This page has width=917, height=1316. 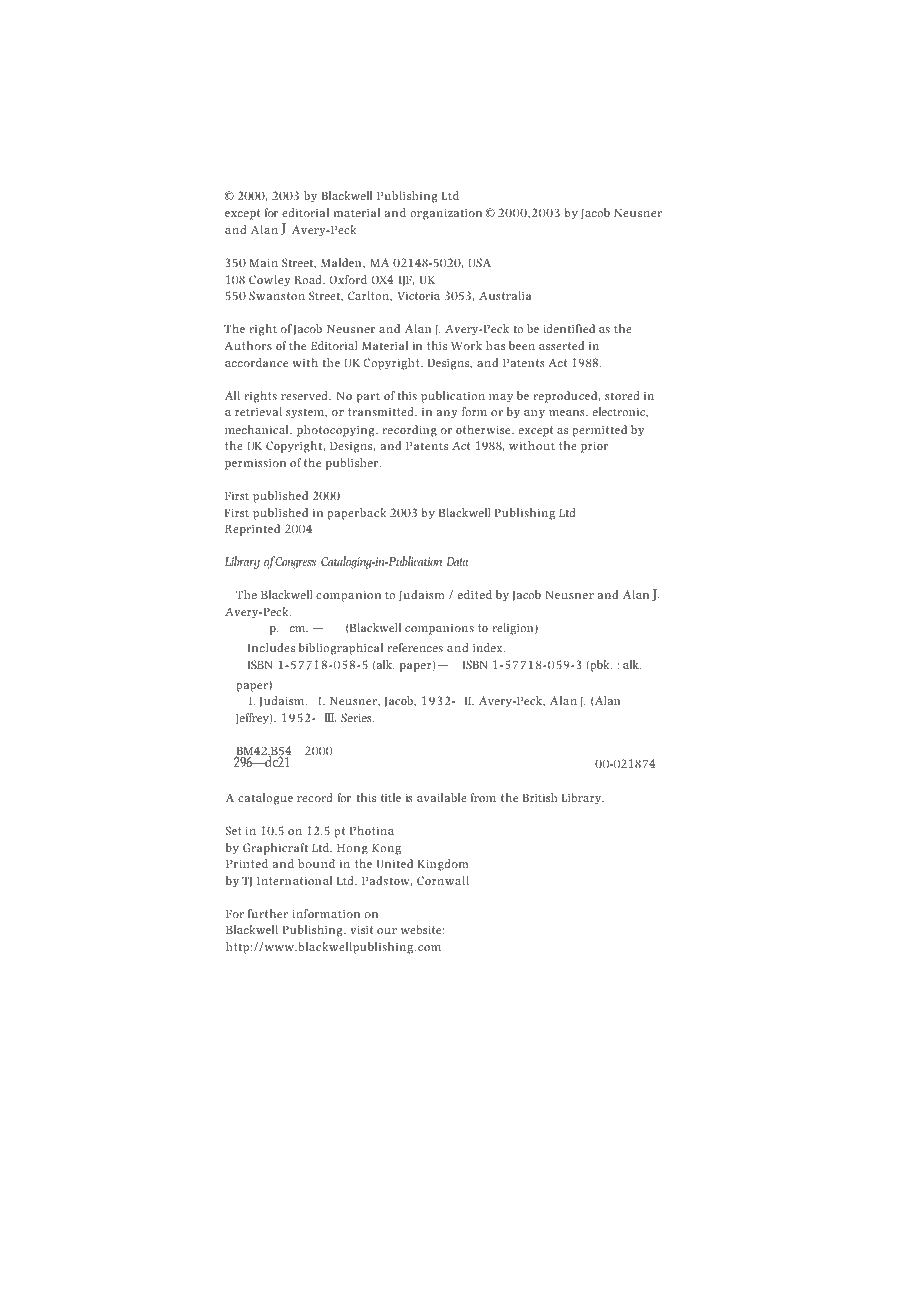 I want to click on Main, so click(x=264, y=262).
